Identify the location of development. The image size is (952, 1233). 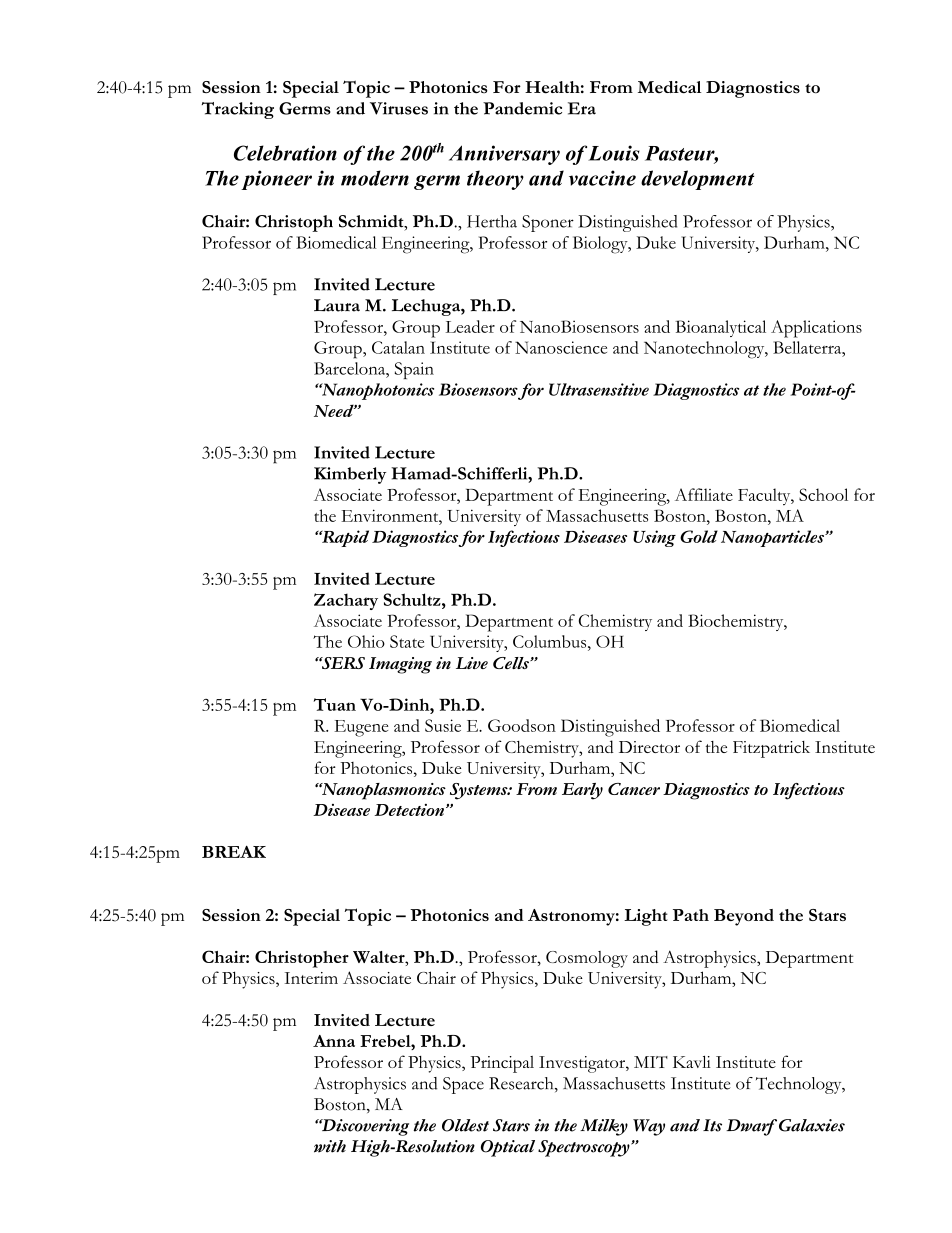
(697, 180).
